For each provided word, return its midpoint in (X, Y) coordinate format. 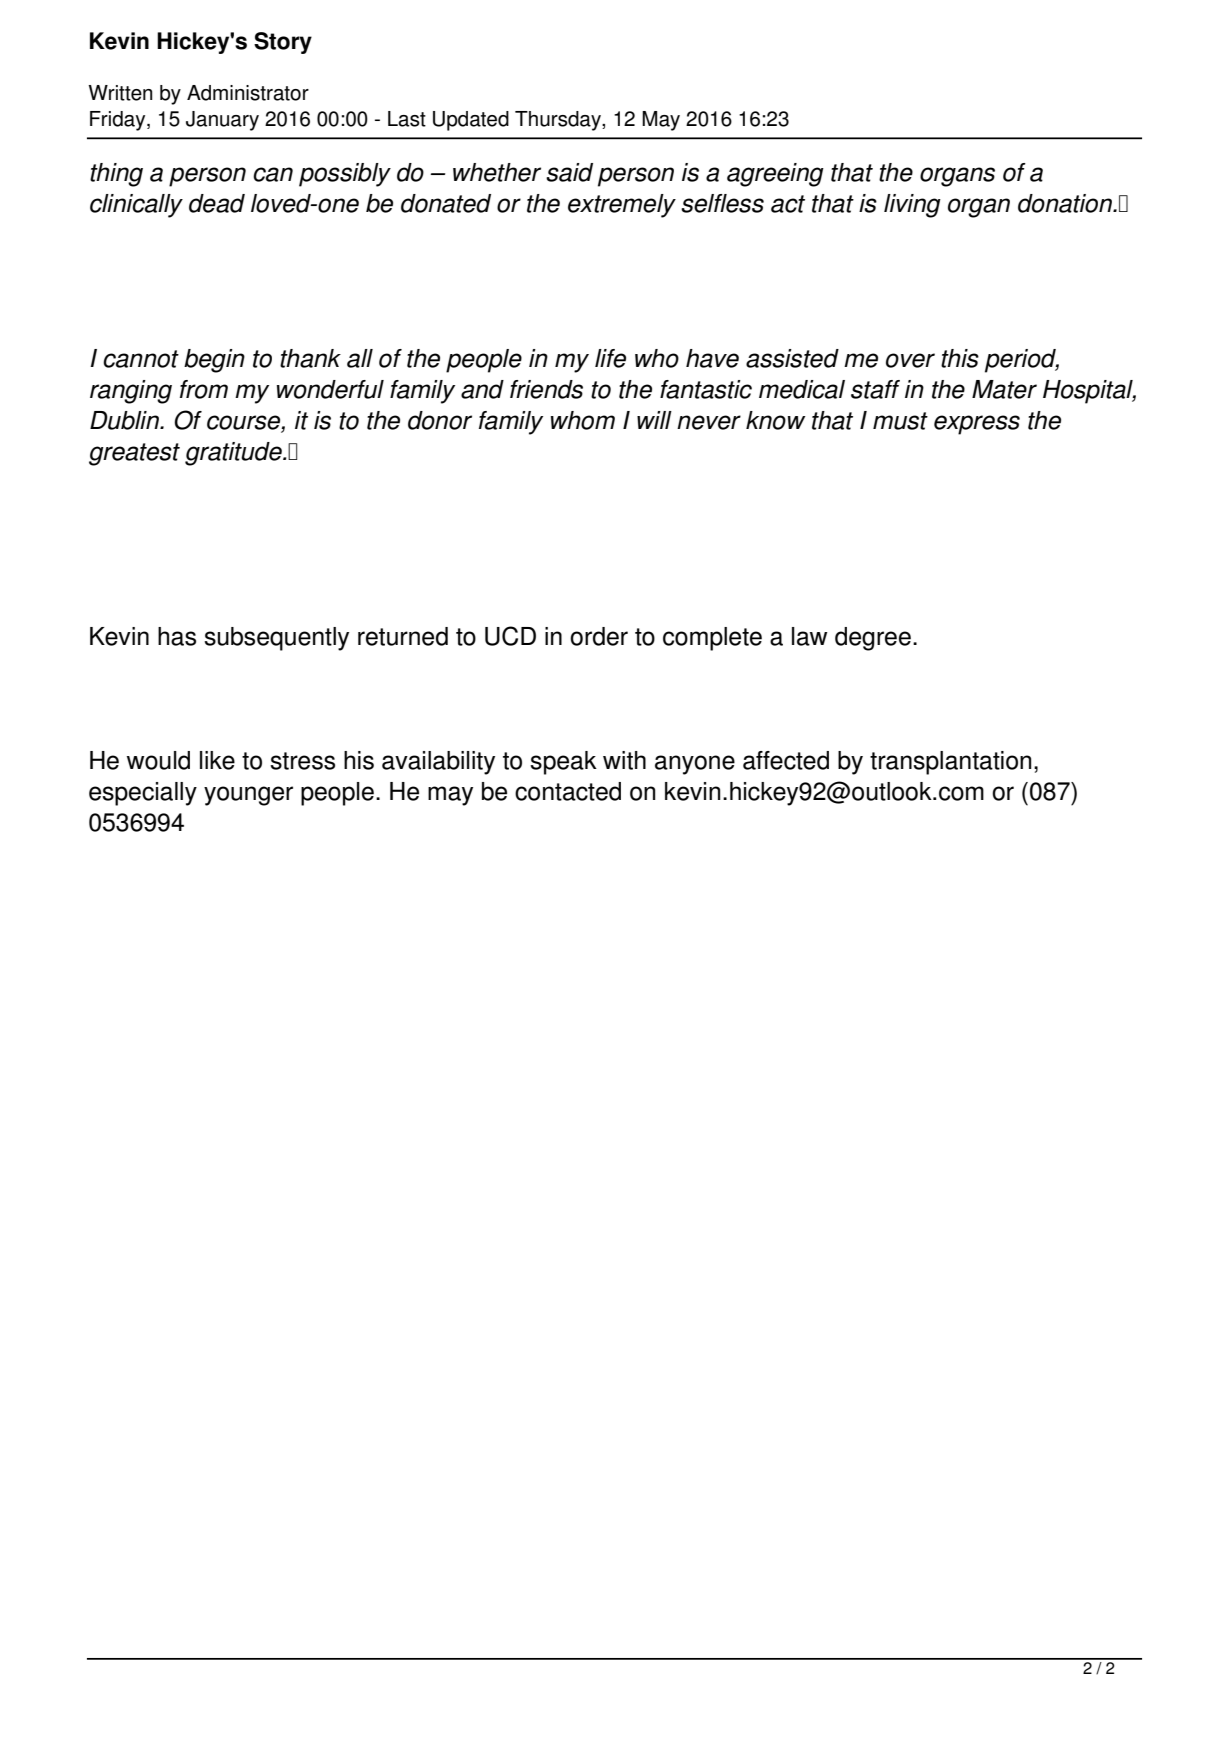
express (977, 425)
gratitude (234, 454)
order (599, 636)
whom (583, 420)
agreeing (775, 175)
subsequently (276, 639)
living (912, 206)
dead (217, 203)
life (610, 358)
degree (873, 639)
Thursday (559, 121)
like (217, 760)
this (960, 358)
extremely (622, 206)
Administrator (248, 93)
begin (214, 361)
